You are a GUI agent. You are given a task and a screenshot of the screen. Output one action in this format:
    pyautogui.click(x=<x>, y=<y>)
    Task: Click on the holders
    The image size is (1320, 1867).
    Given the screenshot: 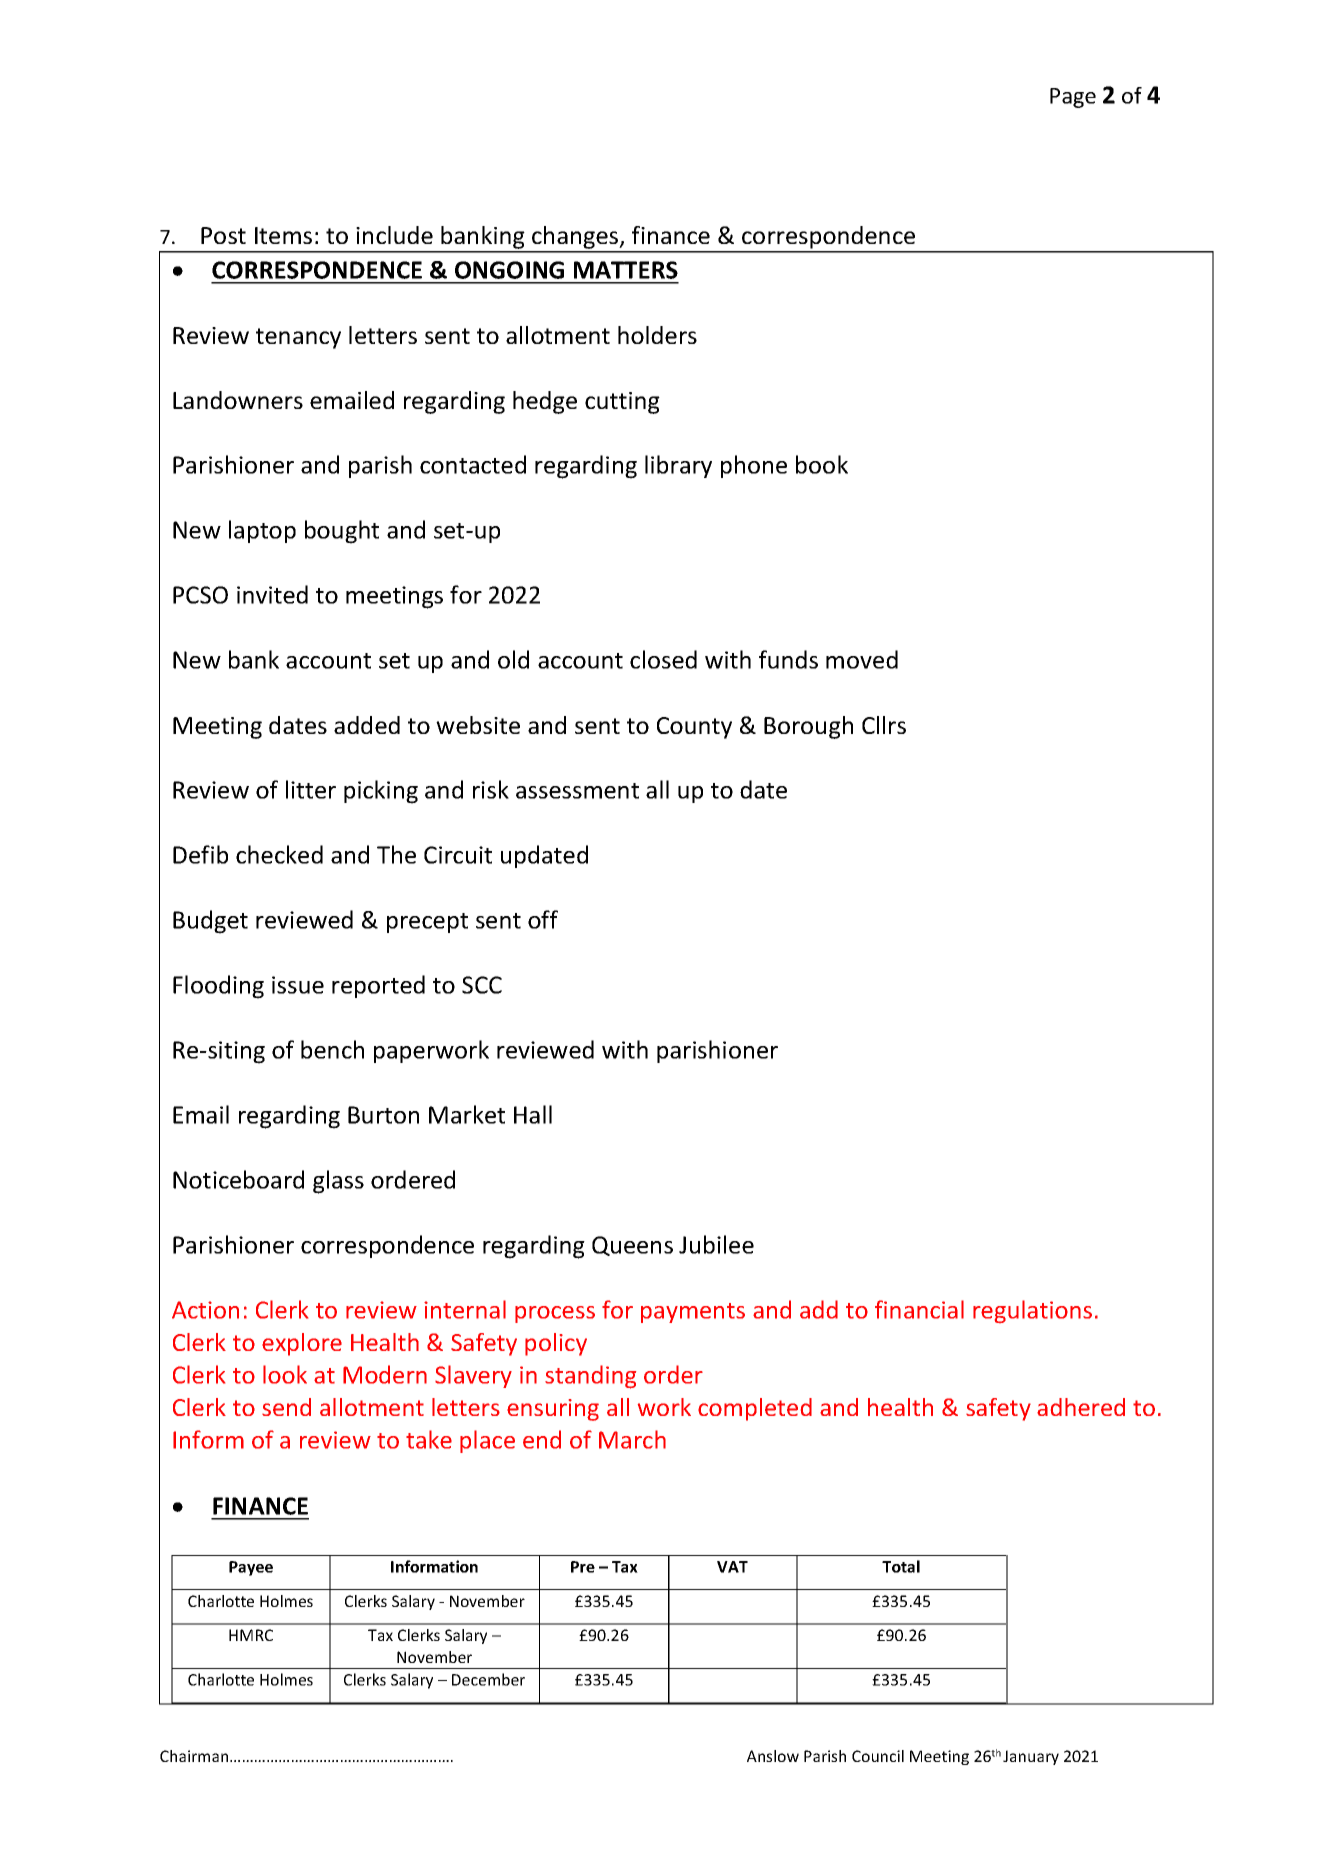 What is the action you would take?
    pyautogui.click(x=657, y=335)
